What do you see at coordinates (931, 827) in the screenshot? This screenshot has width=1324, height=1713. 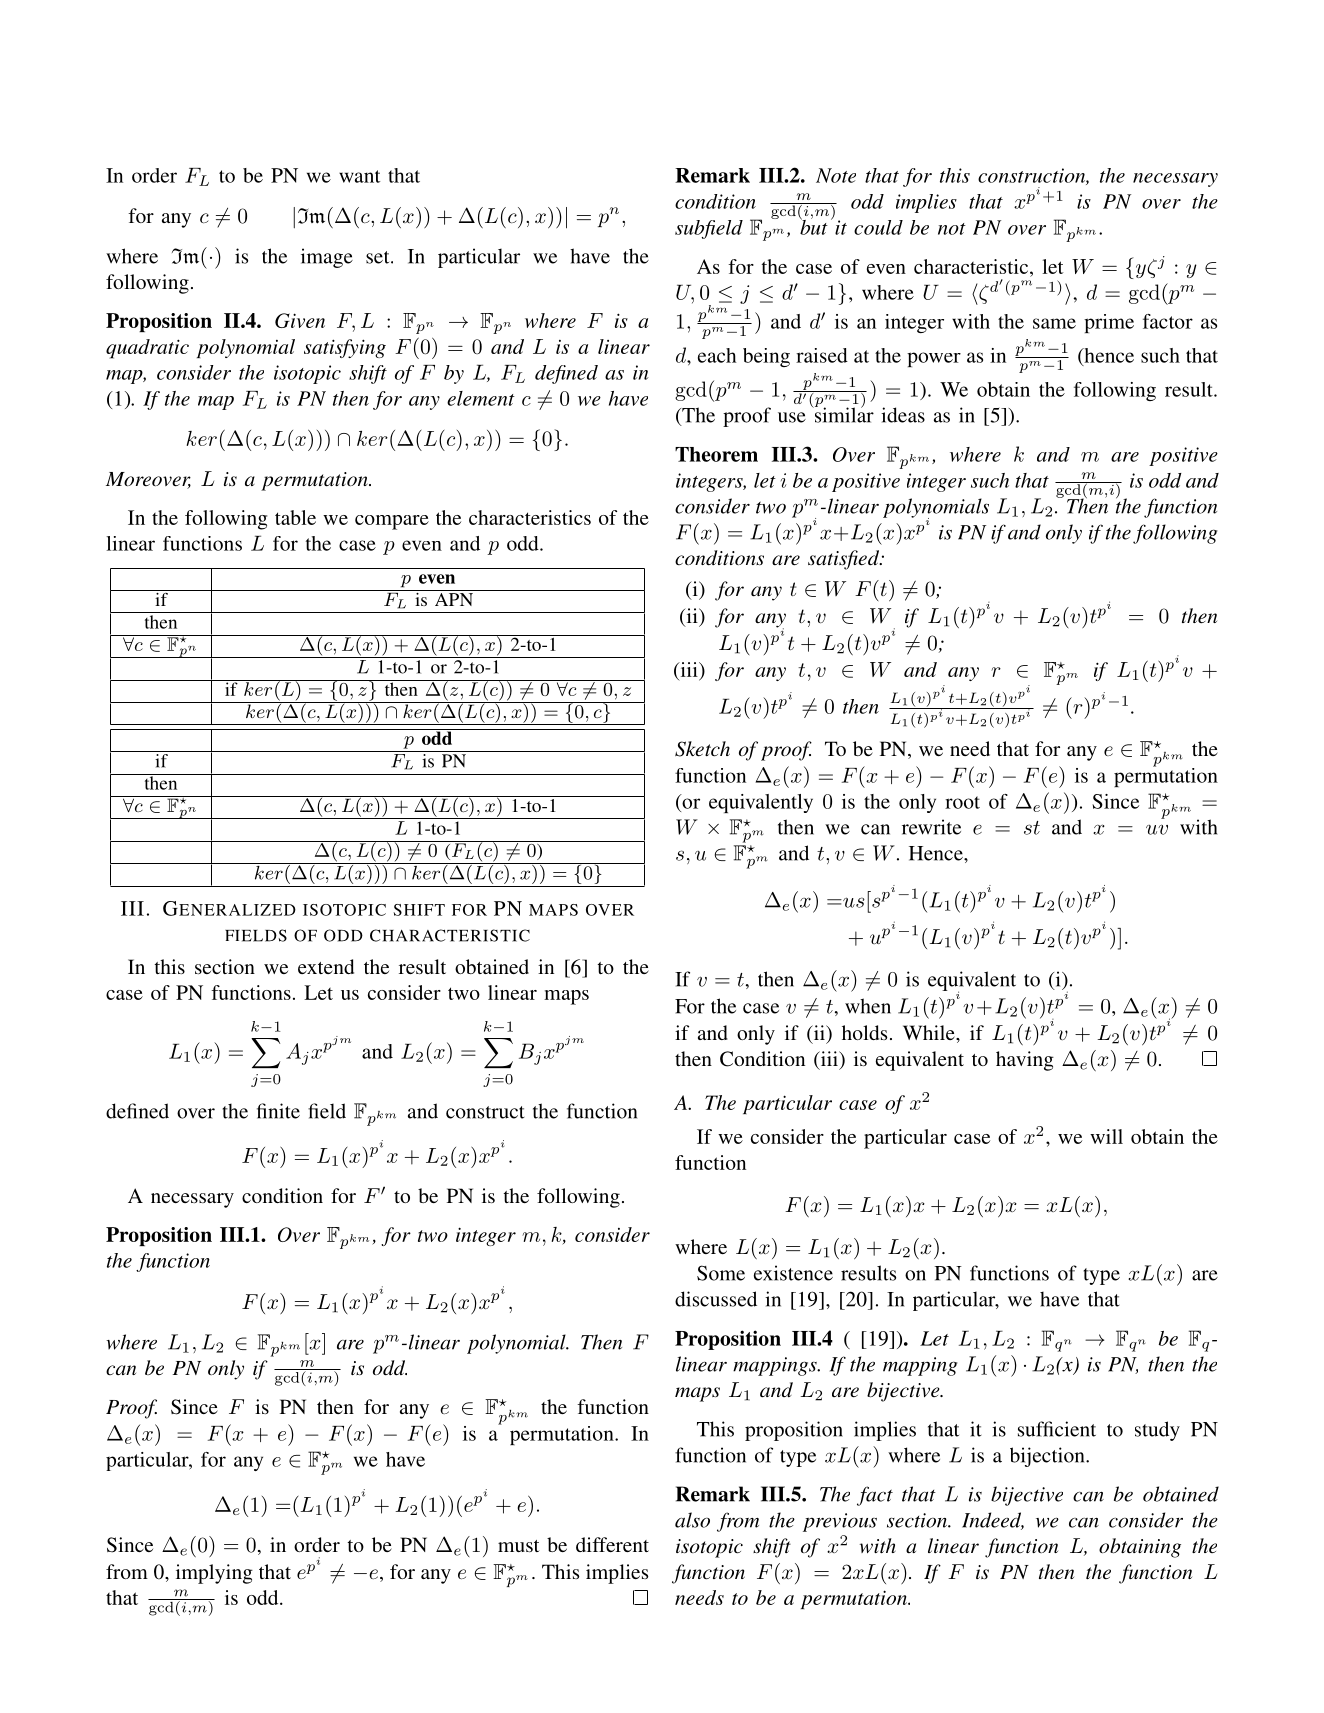 I see `rewrite` at bounding box center [931, 827].
